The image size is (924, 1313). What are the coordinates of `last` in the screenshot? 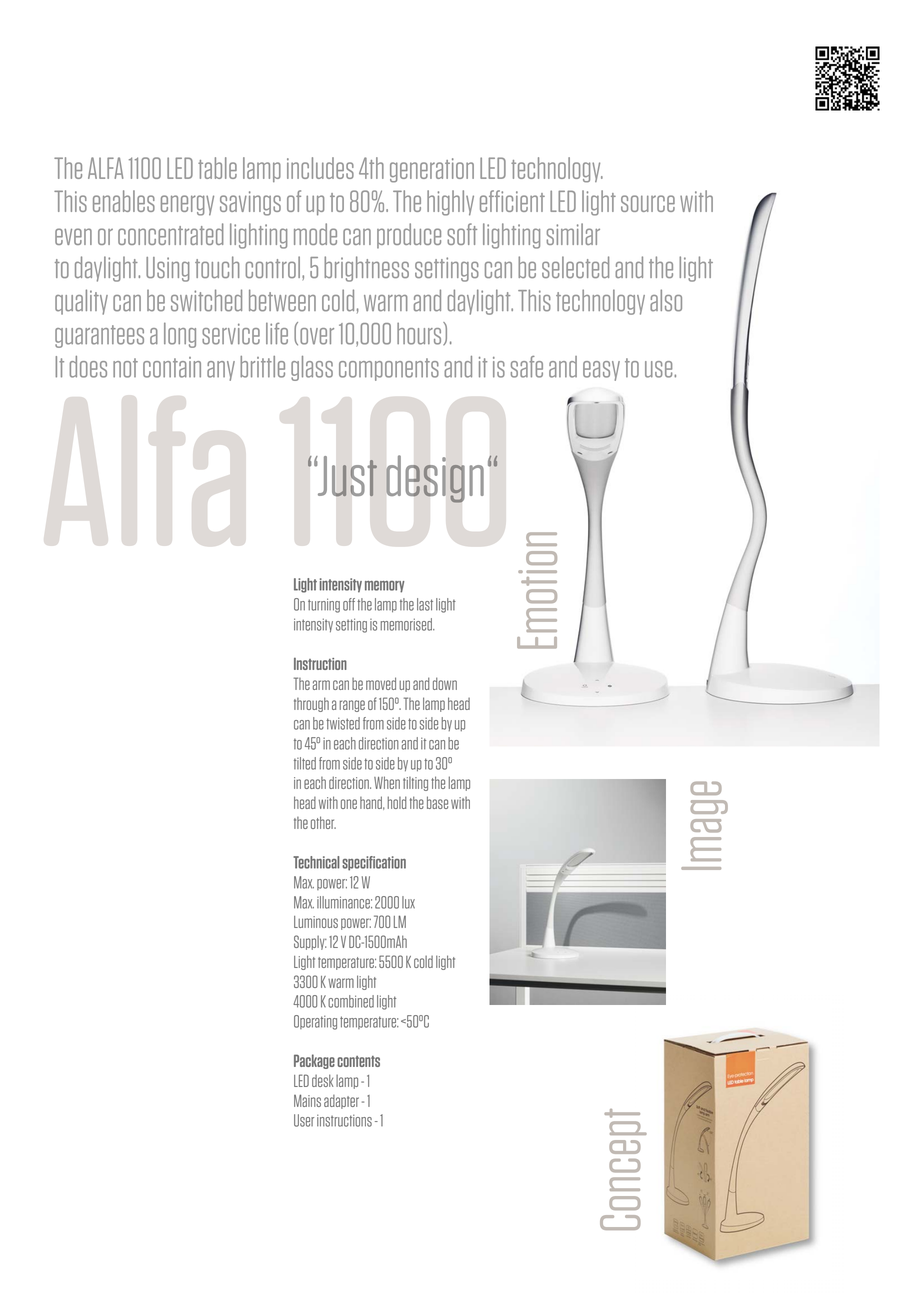 It's located at (425, 604).
